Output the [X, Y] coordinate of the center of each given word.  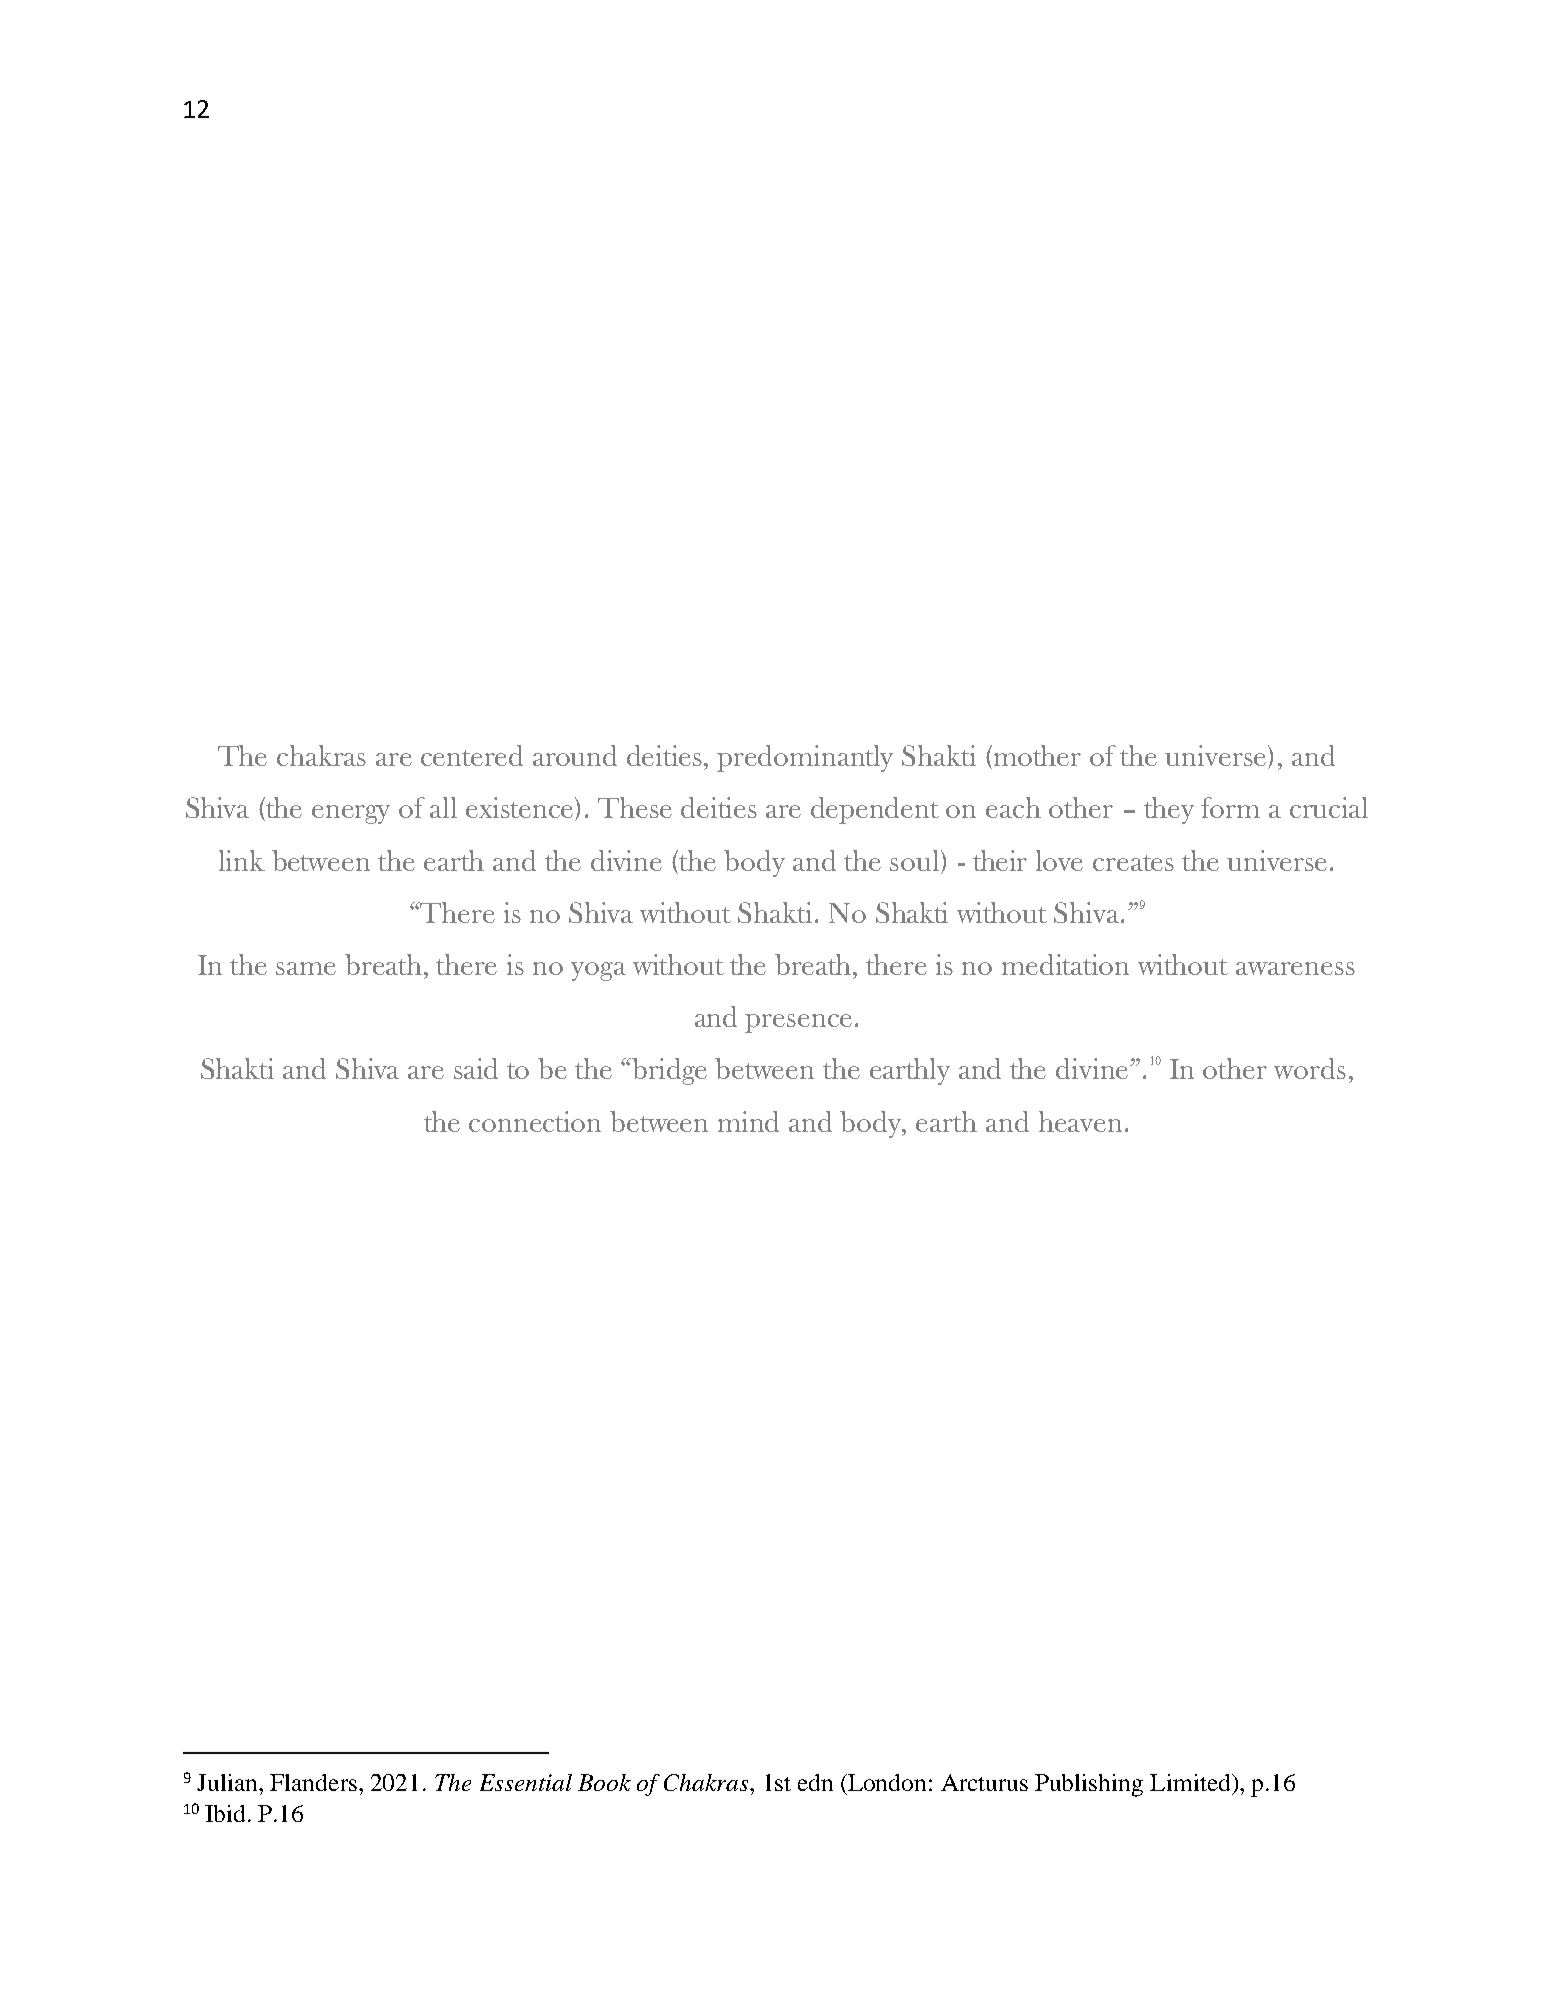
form [1230, 807]
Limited [1191, 1782]
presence [798, 1023]
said [476, 1068]
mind [748, 1121]
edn [815, 1782]
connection [535, 1121]
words [1310, 1068]
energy [351, 814]
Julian [228, 1782]
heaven [1080, 1121]
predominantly [805, 758]
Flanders [313, 1782]
